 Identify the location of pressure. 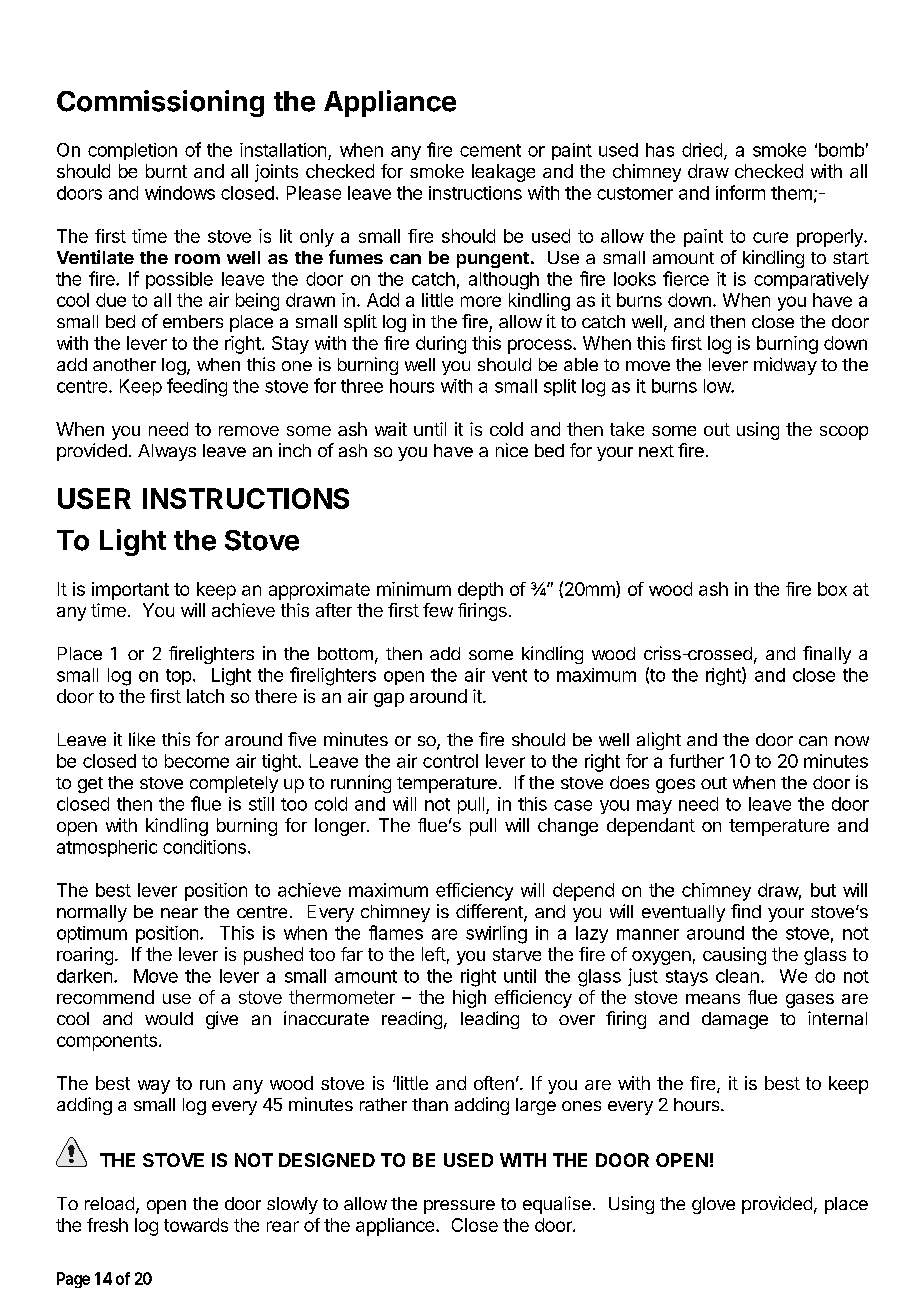
(459, 1207).
